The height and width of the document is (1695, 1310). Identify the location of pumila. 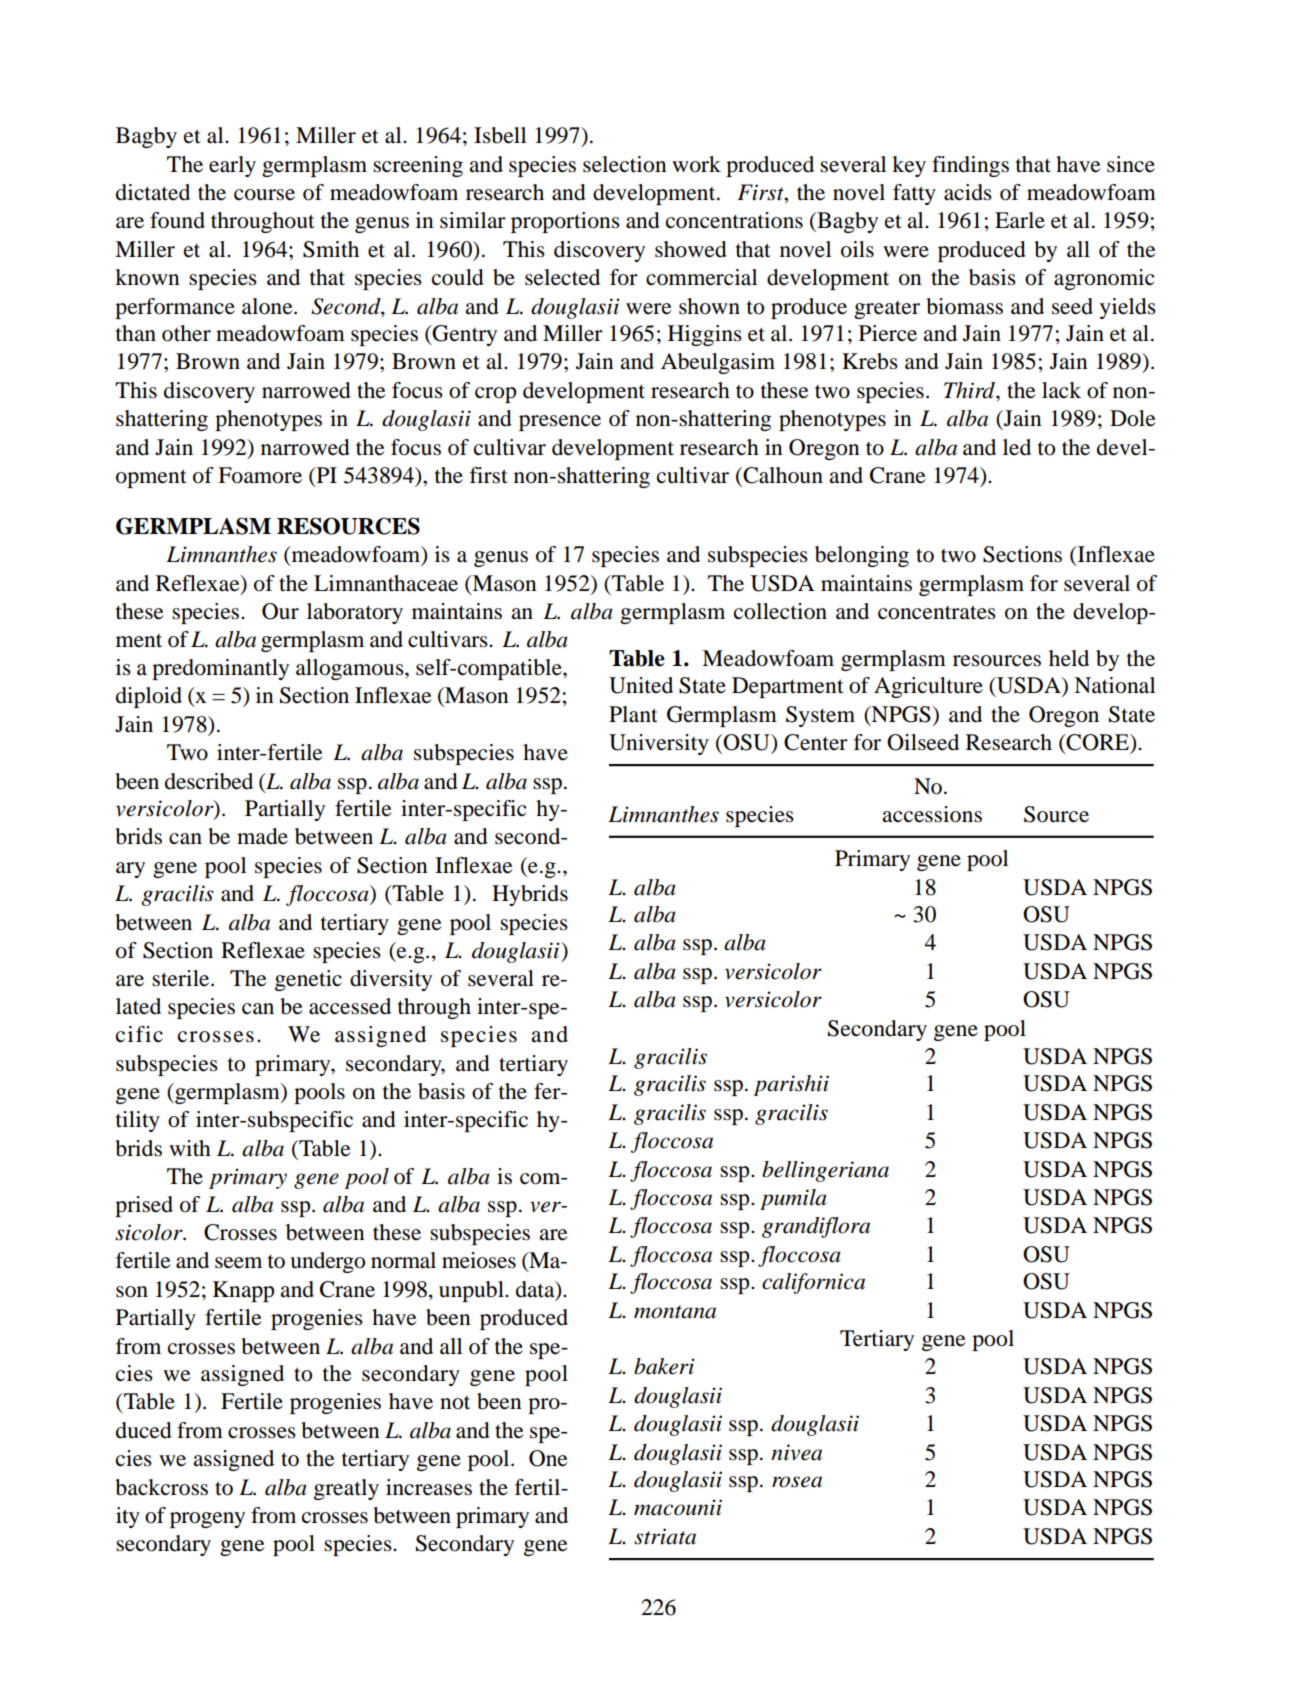
(793, 1199).
